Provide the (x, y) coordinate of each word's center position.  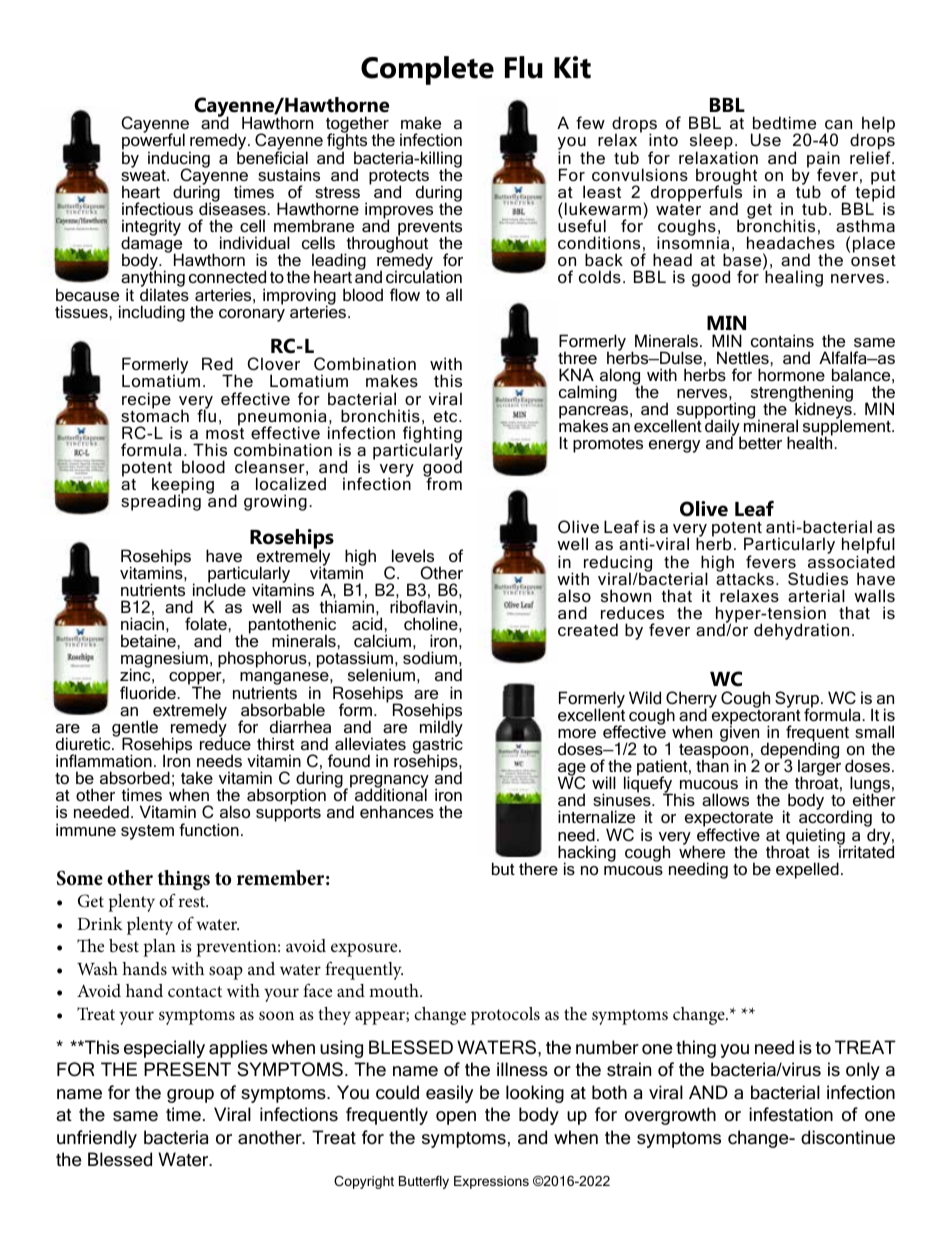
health (811, 442)
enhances (397, 811)
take (197, 777)
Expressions (491, 1182)
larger (818, 768)
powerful (153, 142)
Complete (427, 70)
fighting (432, 434)
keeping (183, 487)
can (838, 124)
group (190, 1096)
